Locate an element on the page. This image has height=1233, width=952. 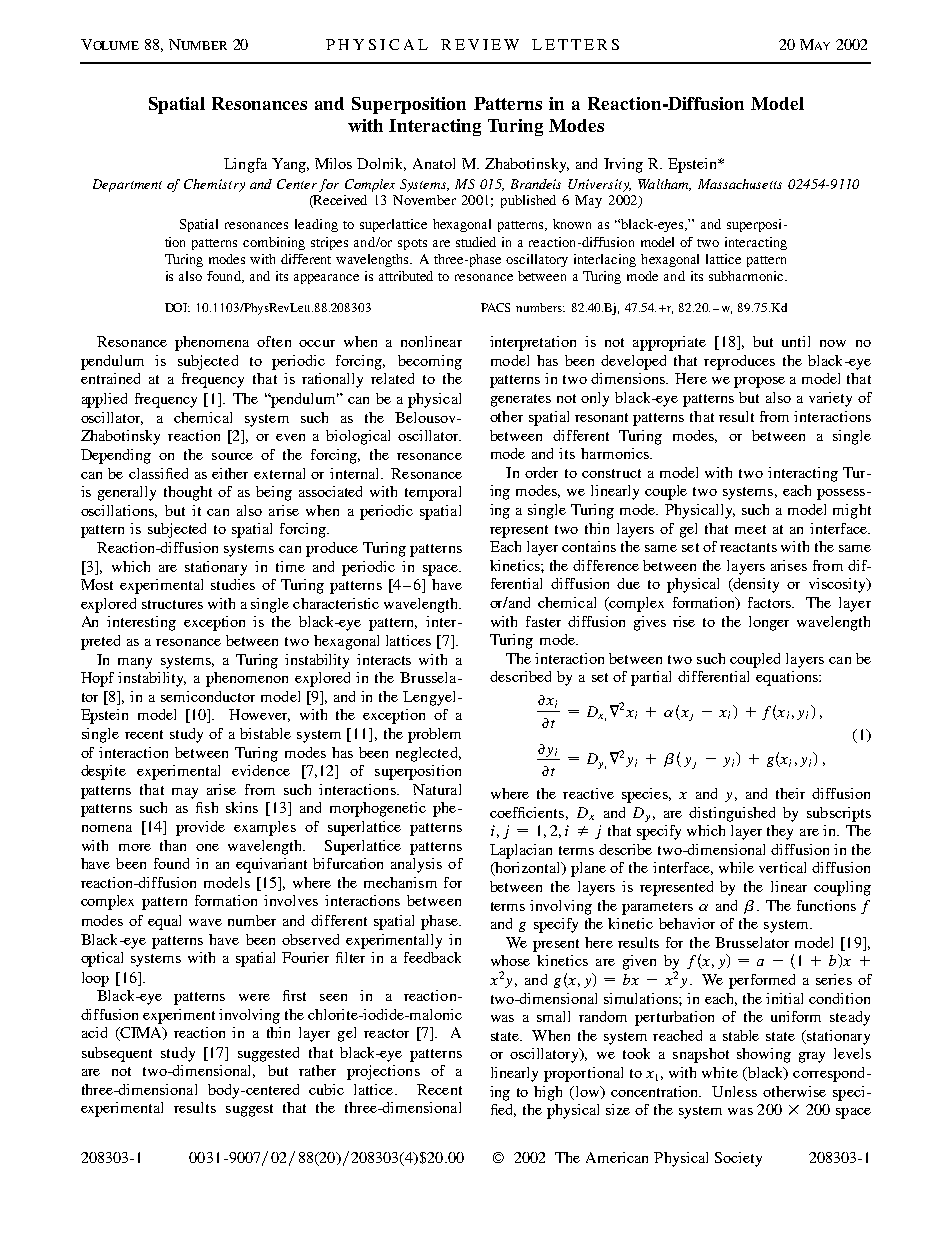
November is located at coordinates (424, 200).
